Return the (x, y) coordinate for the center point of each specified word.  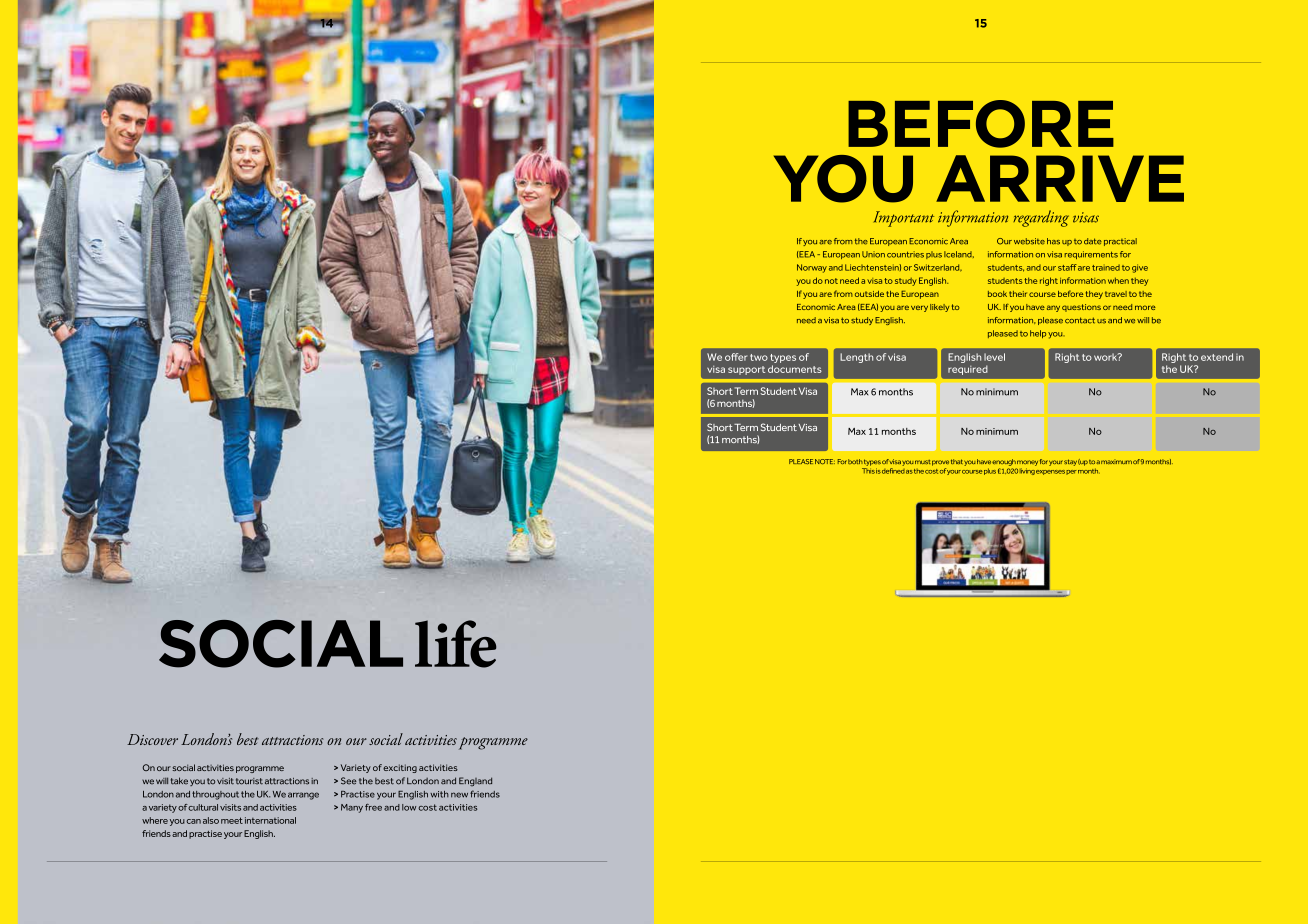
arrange (303, 796)
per (1071, 472)
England (475, 781)
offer (736, 357)
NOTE (825, 461)
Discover (152, 739)
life (456, 644)
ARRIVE (1060, 178)
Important (904, 219)
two (759, 357)
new (459, 795)
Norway (812, 268)
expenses (1050, 472)
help (1038, 334)
